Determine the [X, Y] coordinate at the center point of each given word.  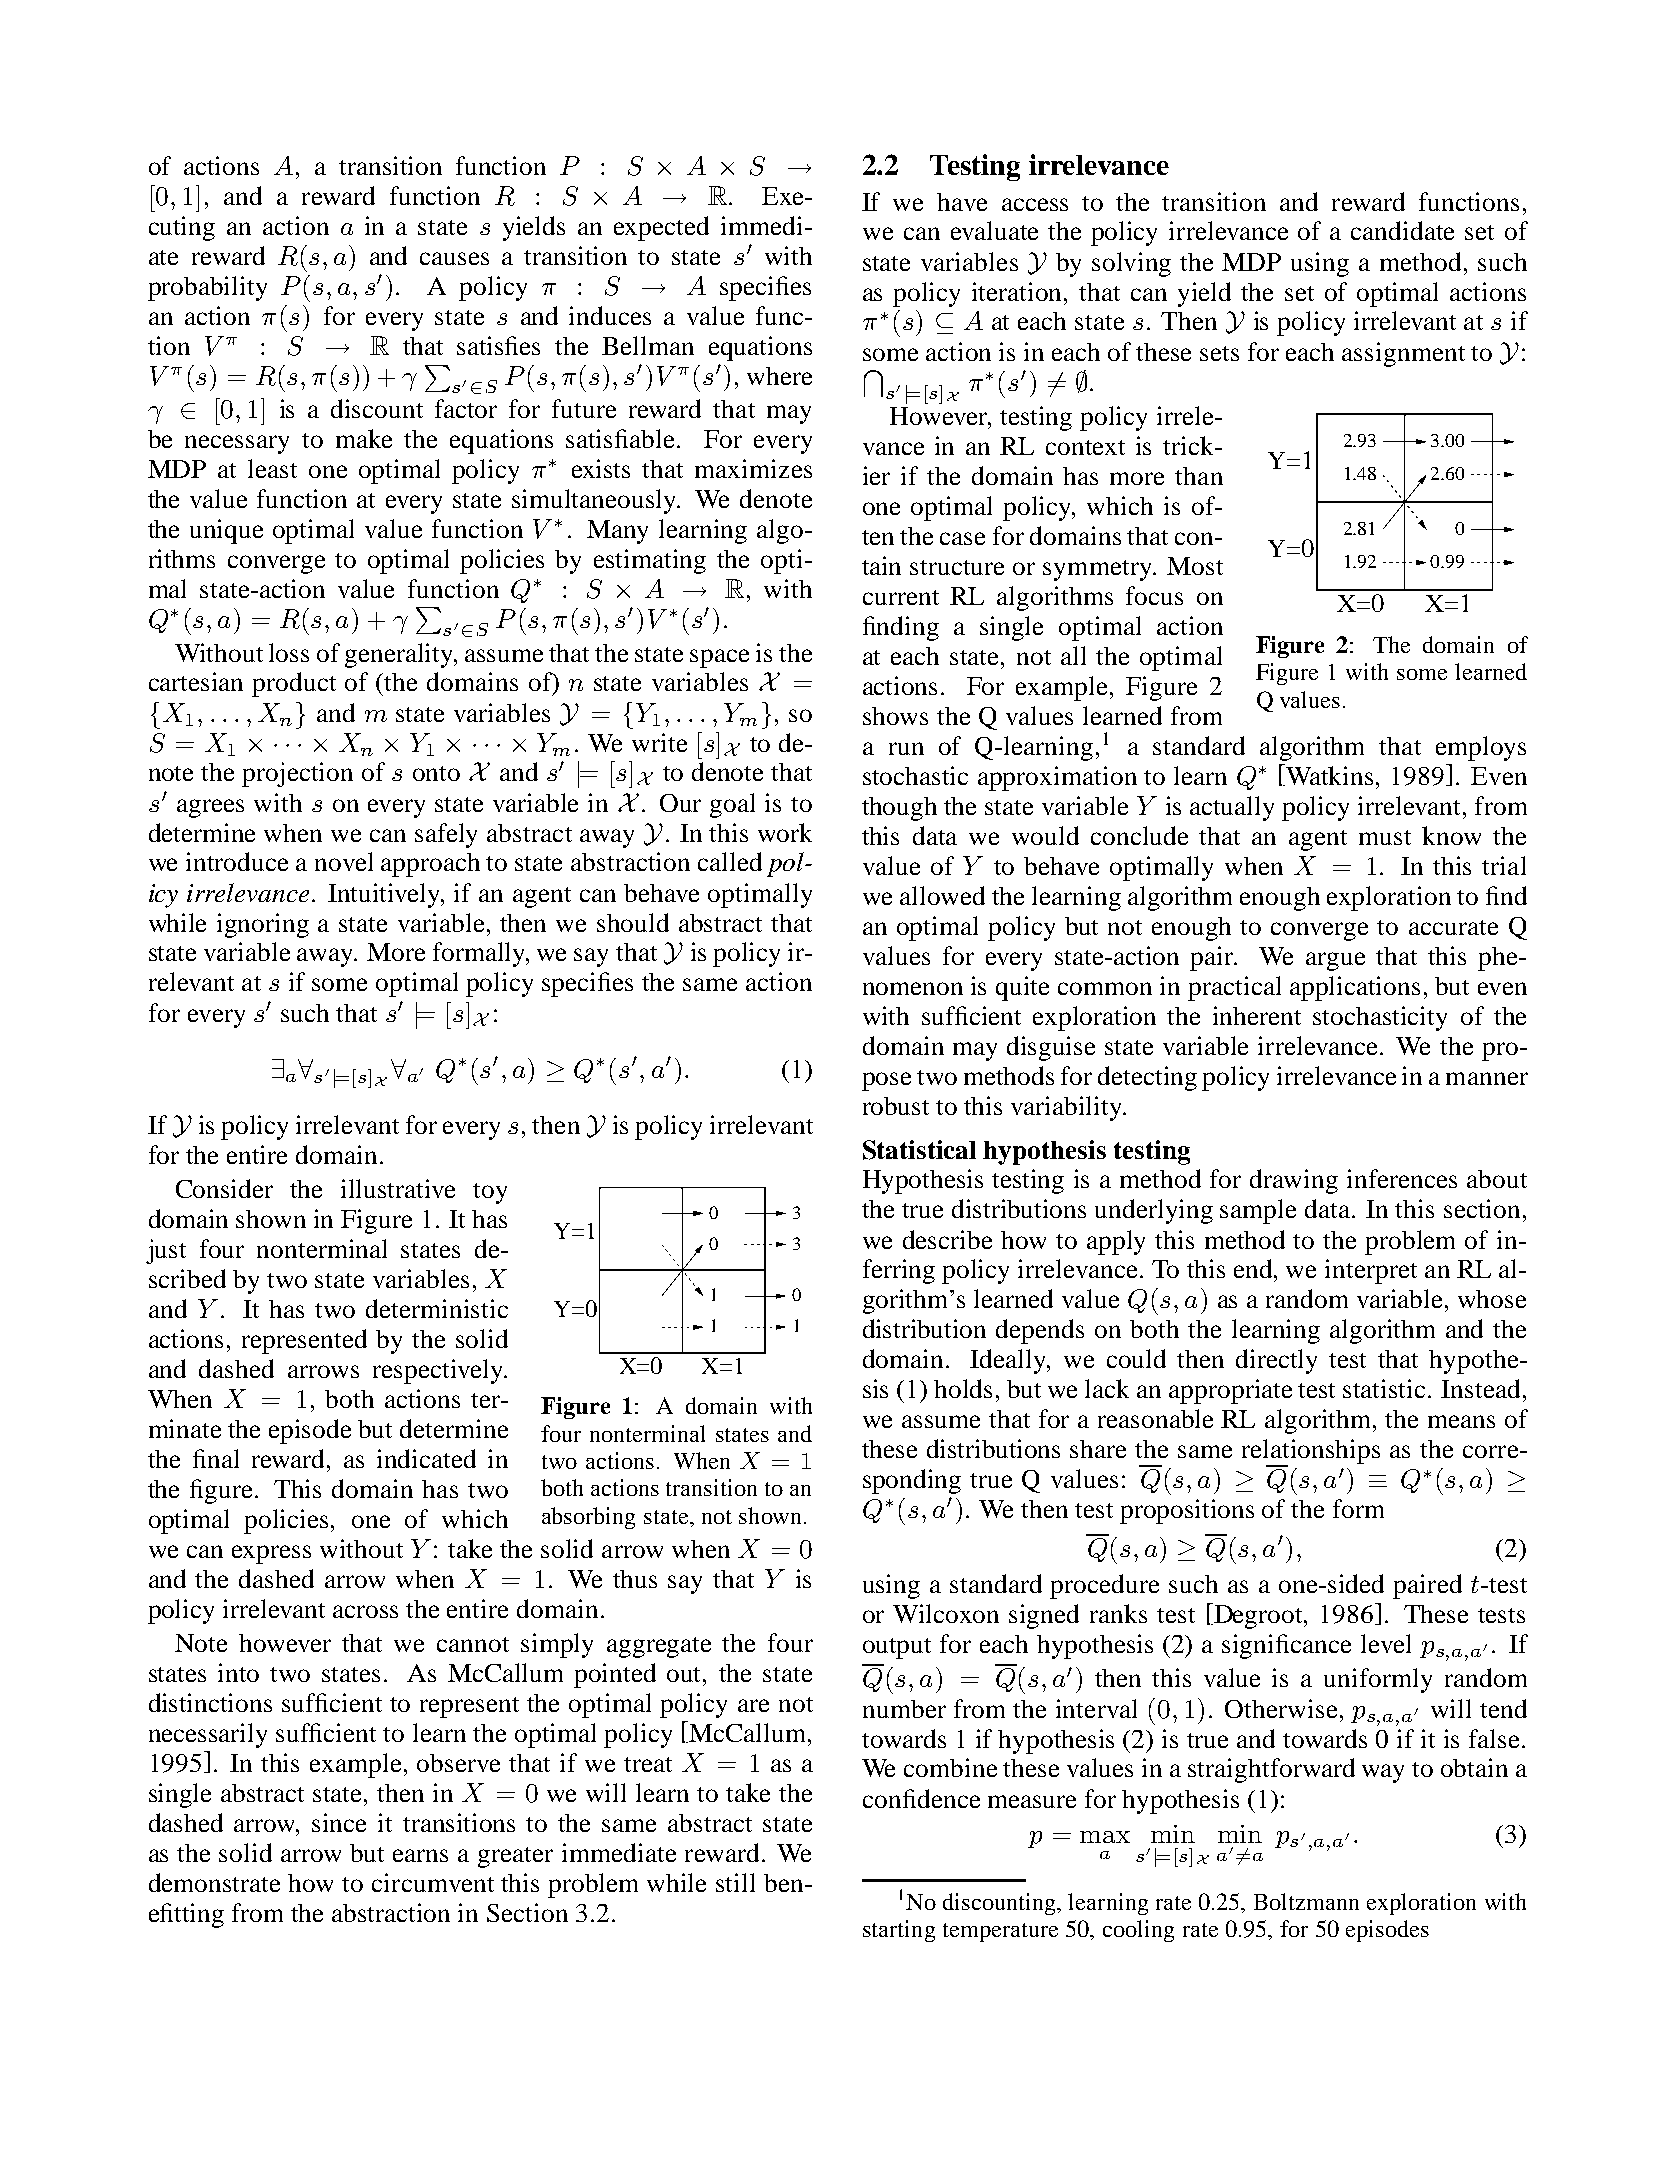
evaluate [994, 230]
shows [895, 716]
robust [896, 1106]
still [735, 1882]
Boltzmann [1306, 1901]
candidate [1402, 230]
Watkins [1330, 775]
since [339, 1822]
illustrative [398, 1188]
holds [963, 1388]
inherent [1257, 1015]
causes [454, 258]
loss [289, 652]
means [1461, 1421]
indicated [426, 1458]
